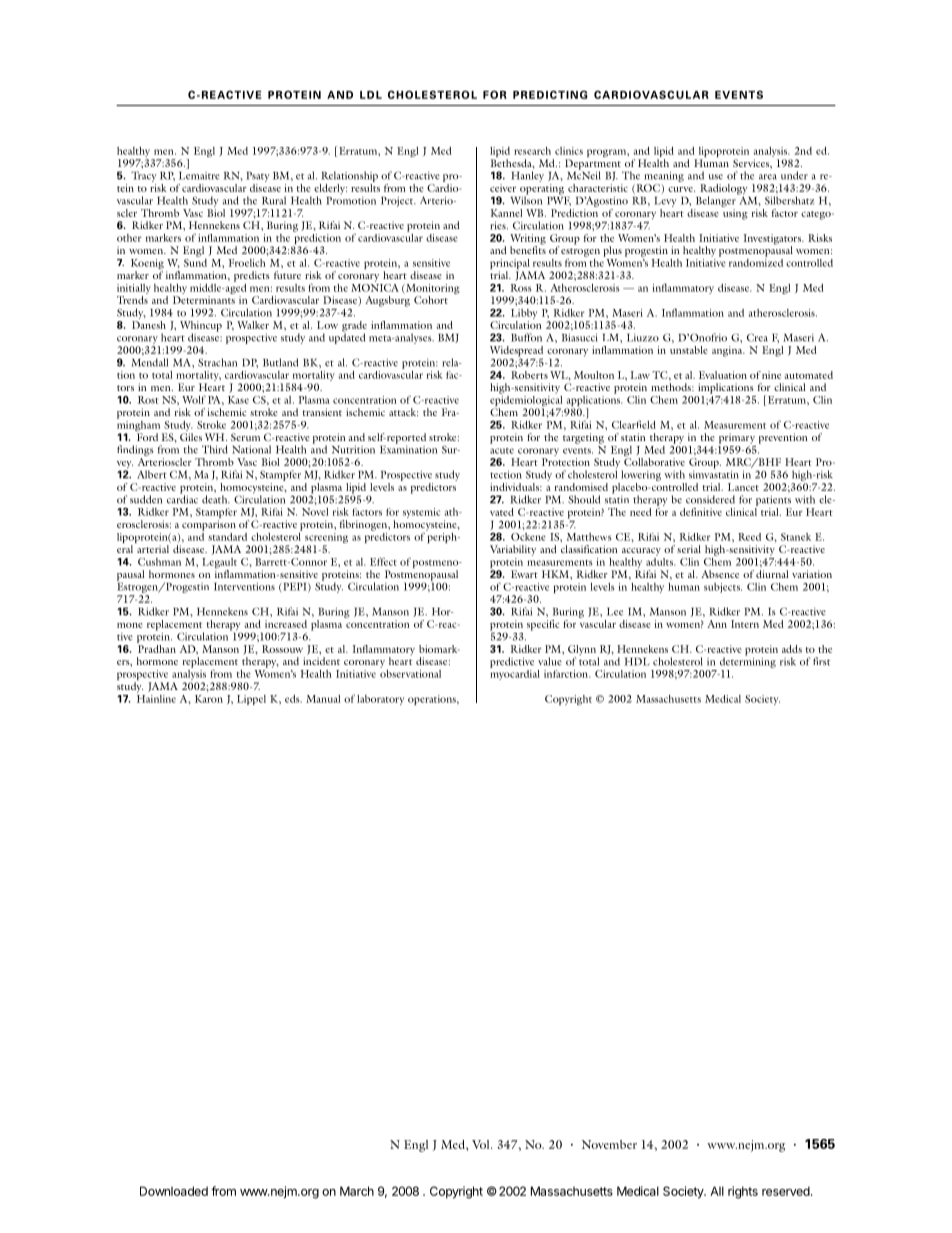  I want to click on Variability, so click(513, 550).
